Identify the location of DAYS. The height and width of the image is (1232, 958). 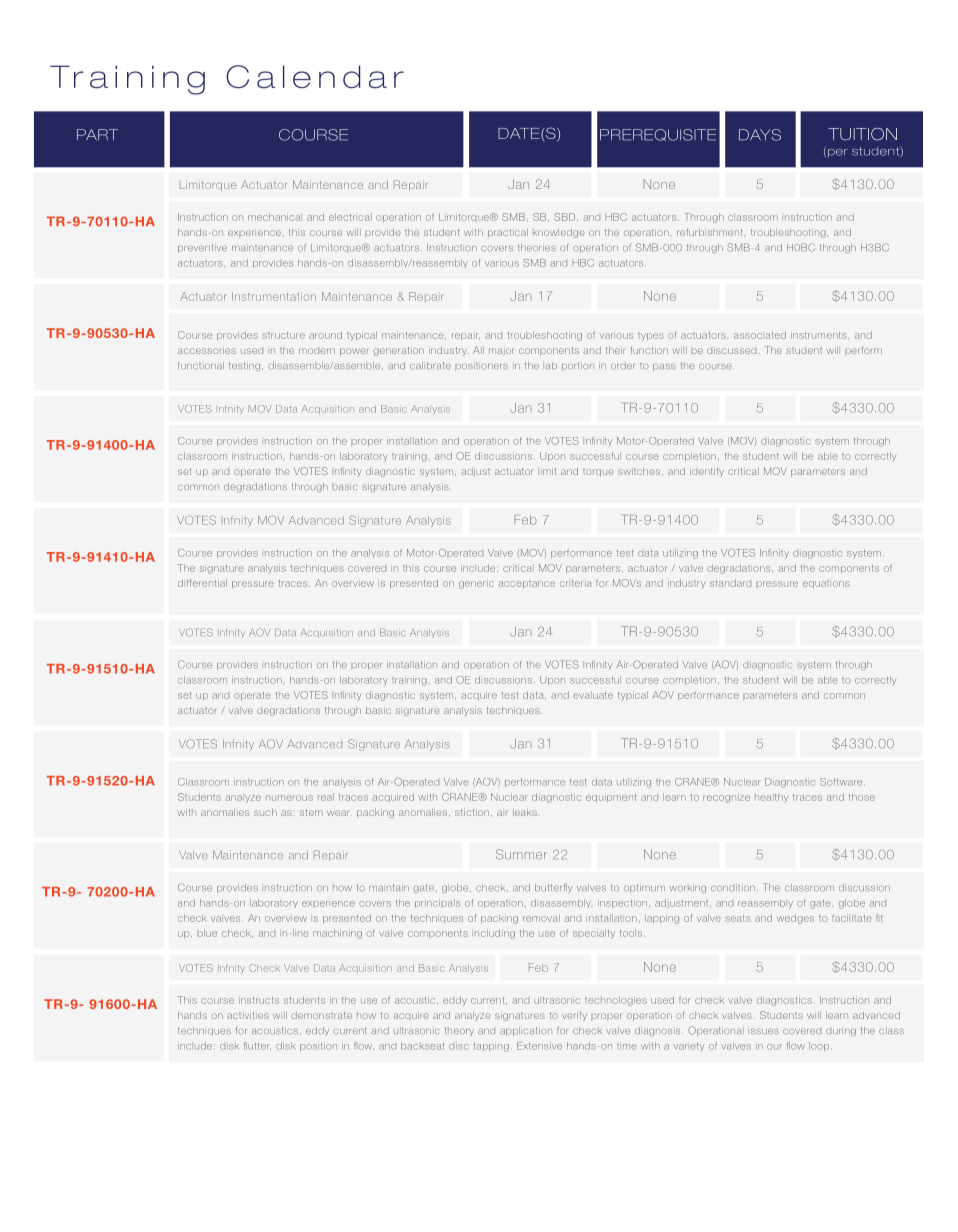
(760, 135).
